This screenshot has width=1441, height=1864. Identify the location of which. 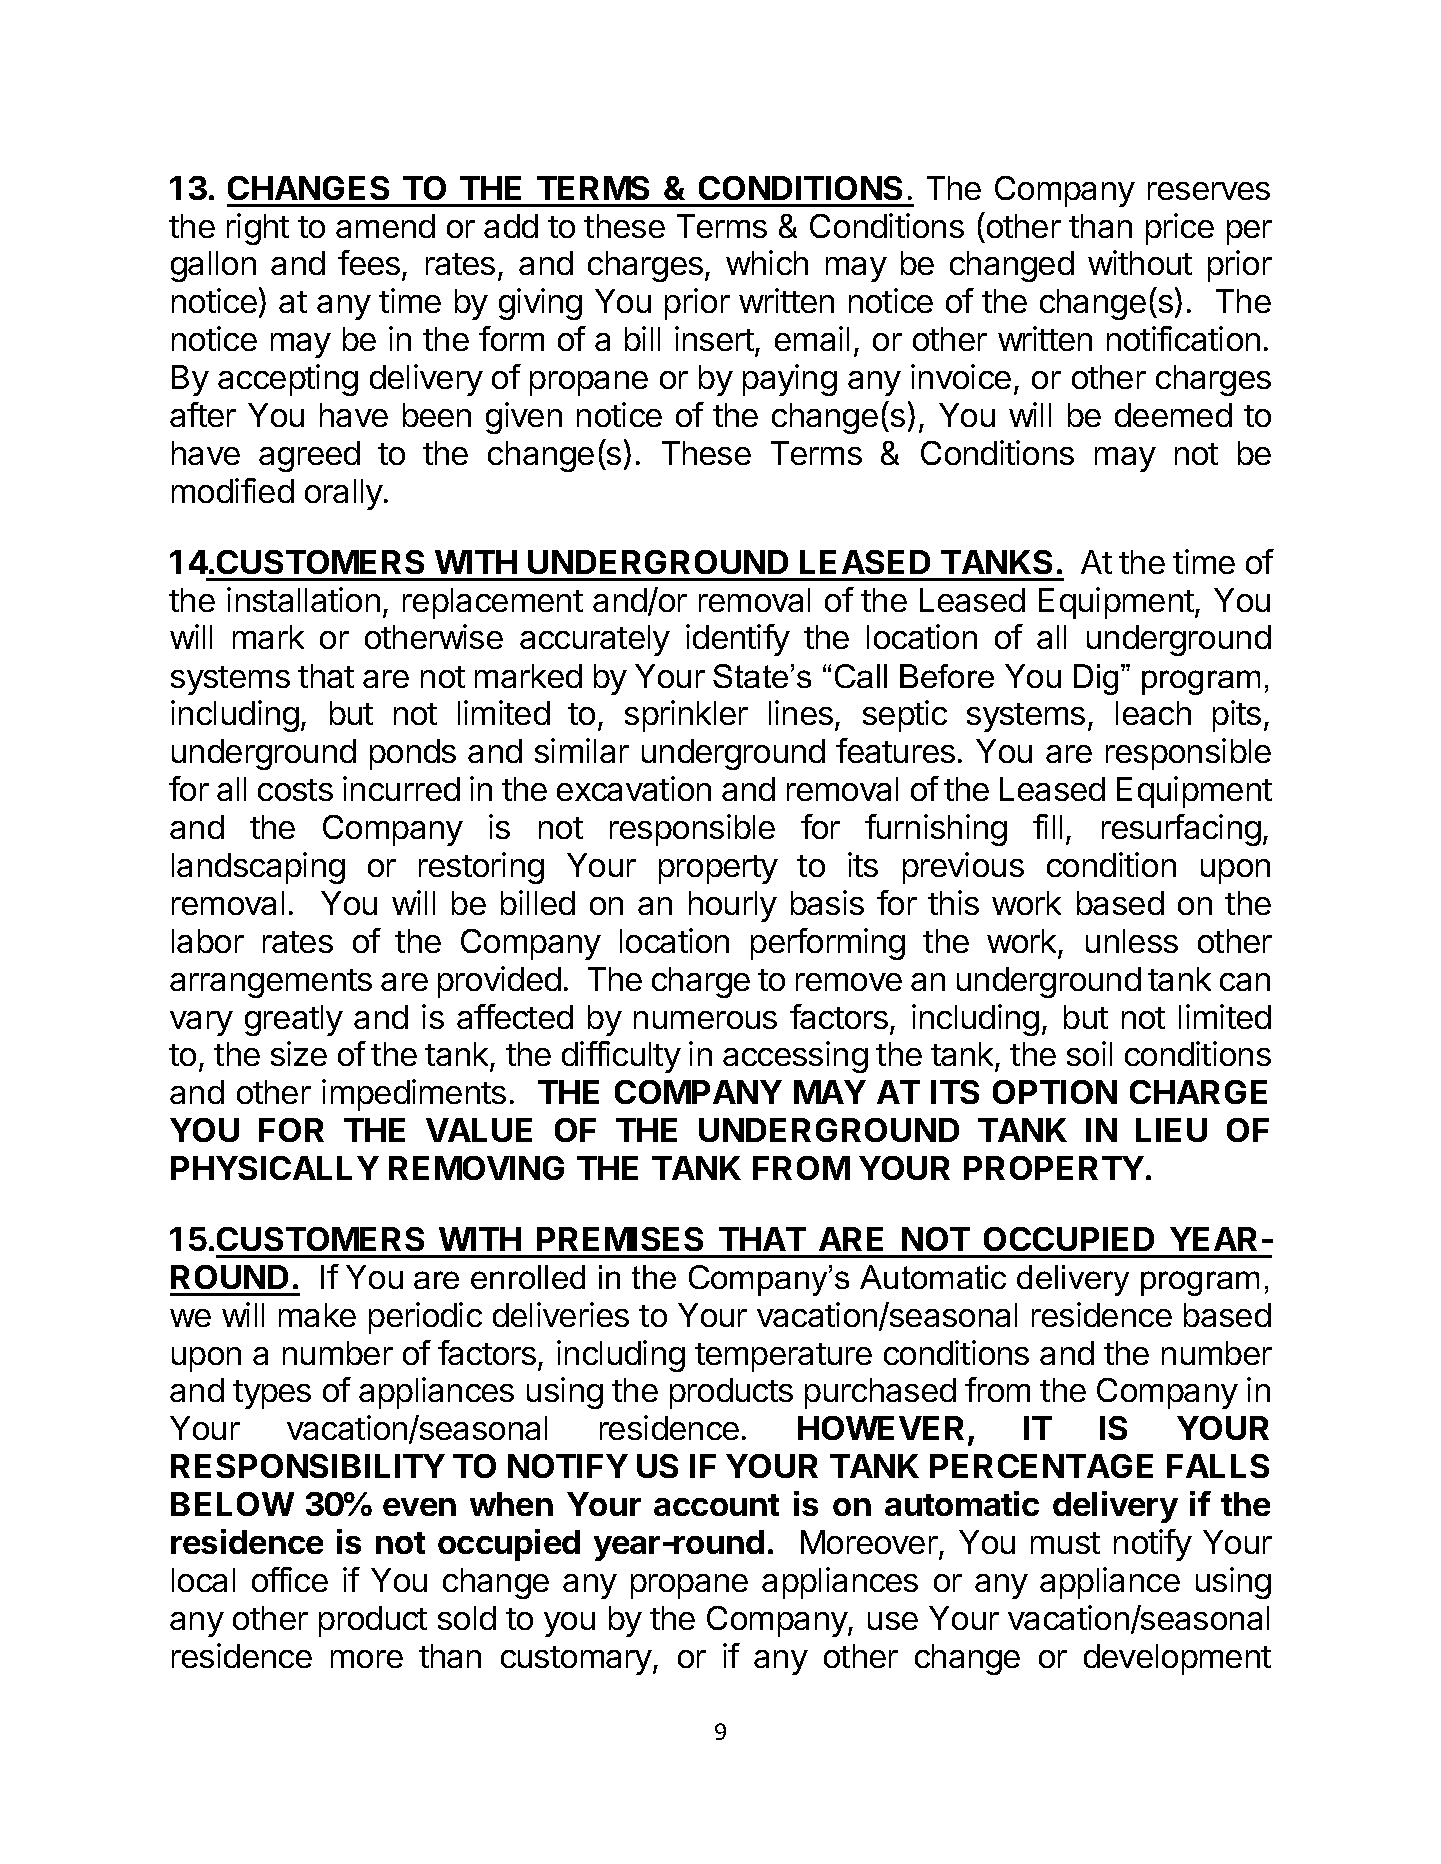
(767, 262).
